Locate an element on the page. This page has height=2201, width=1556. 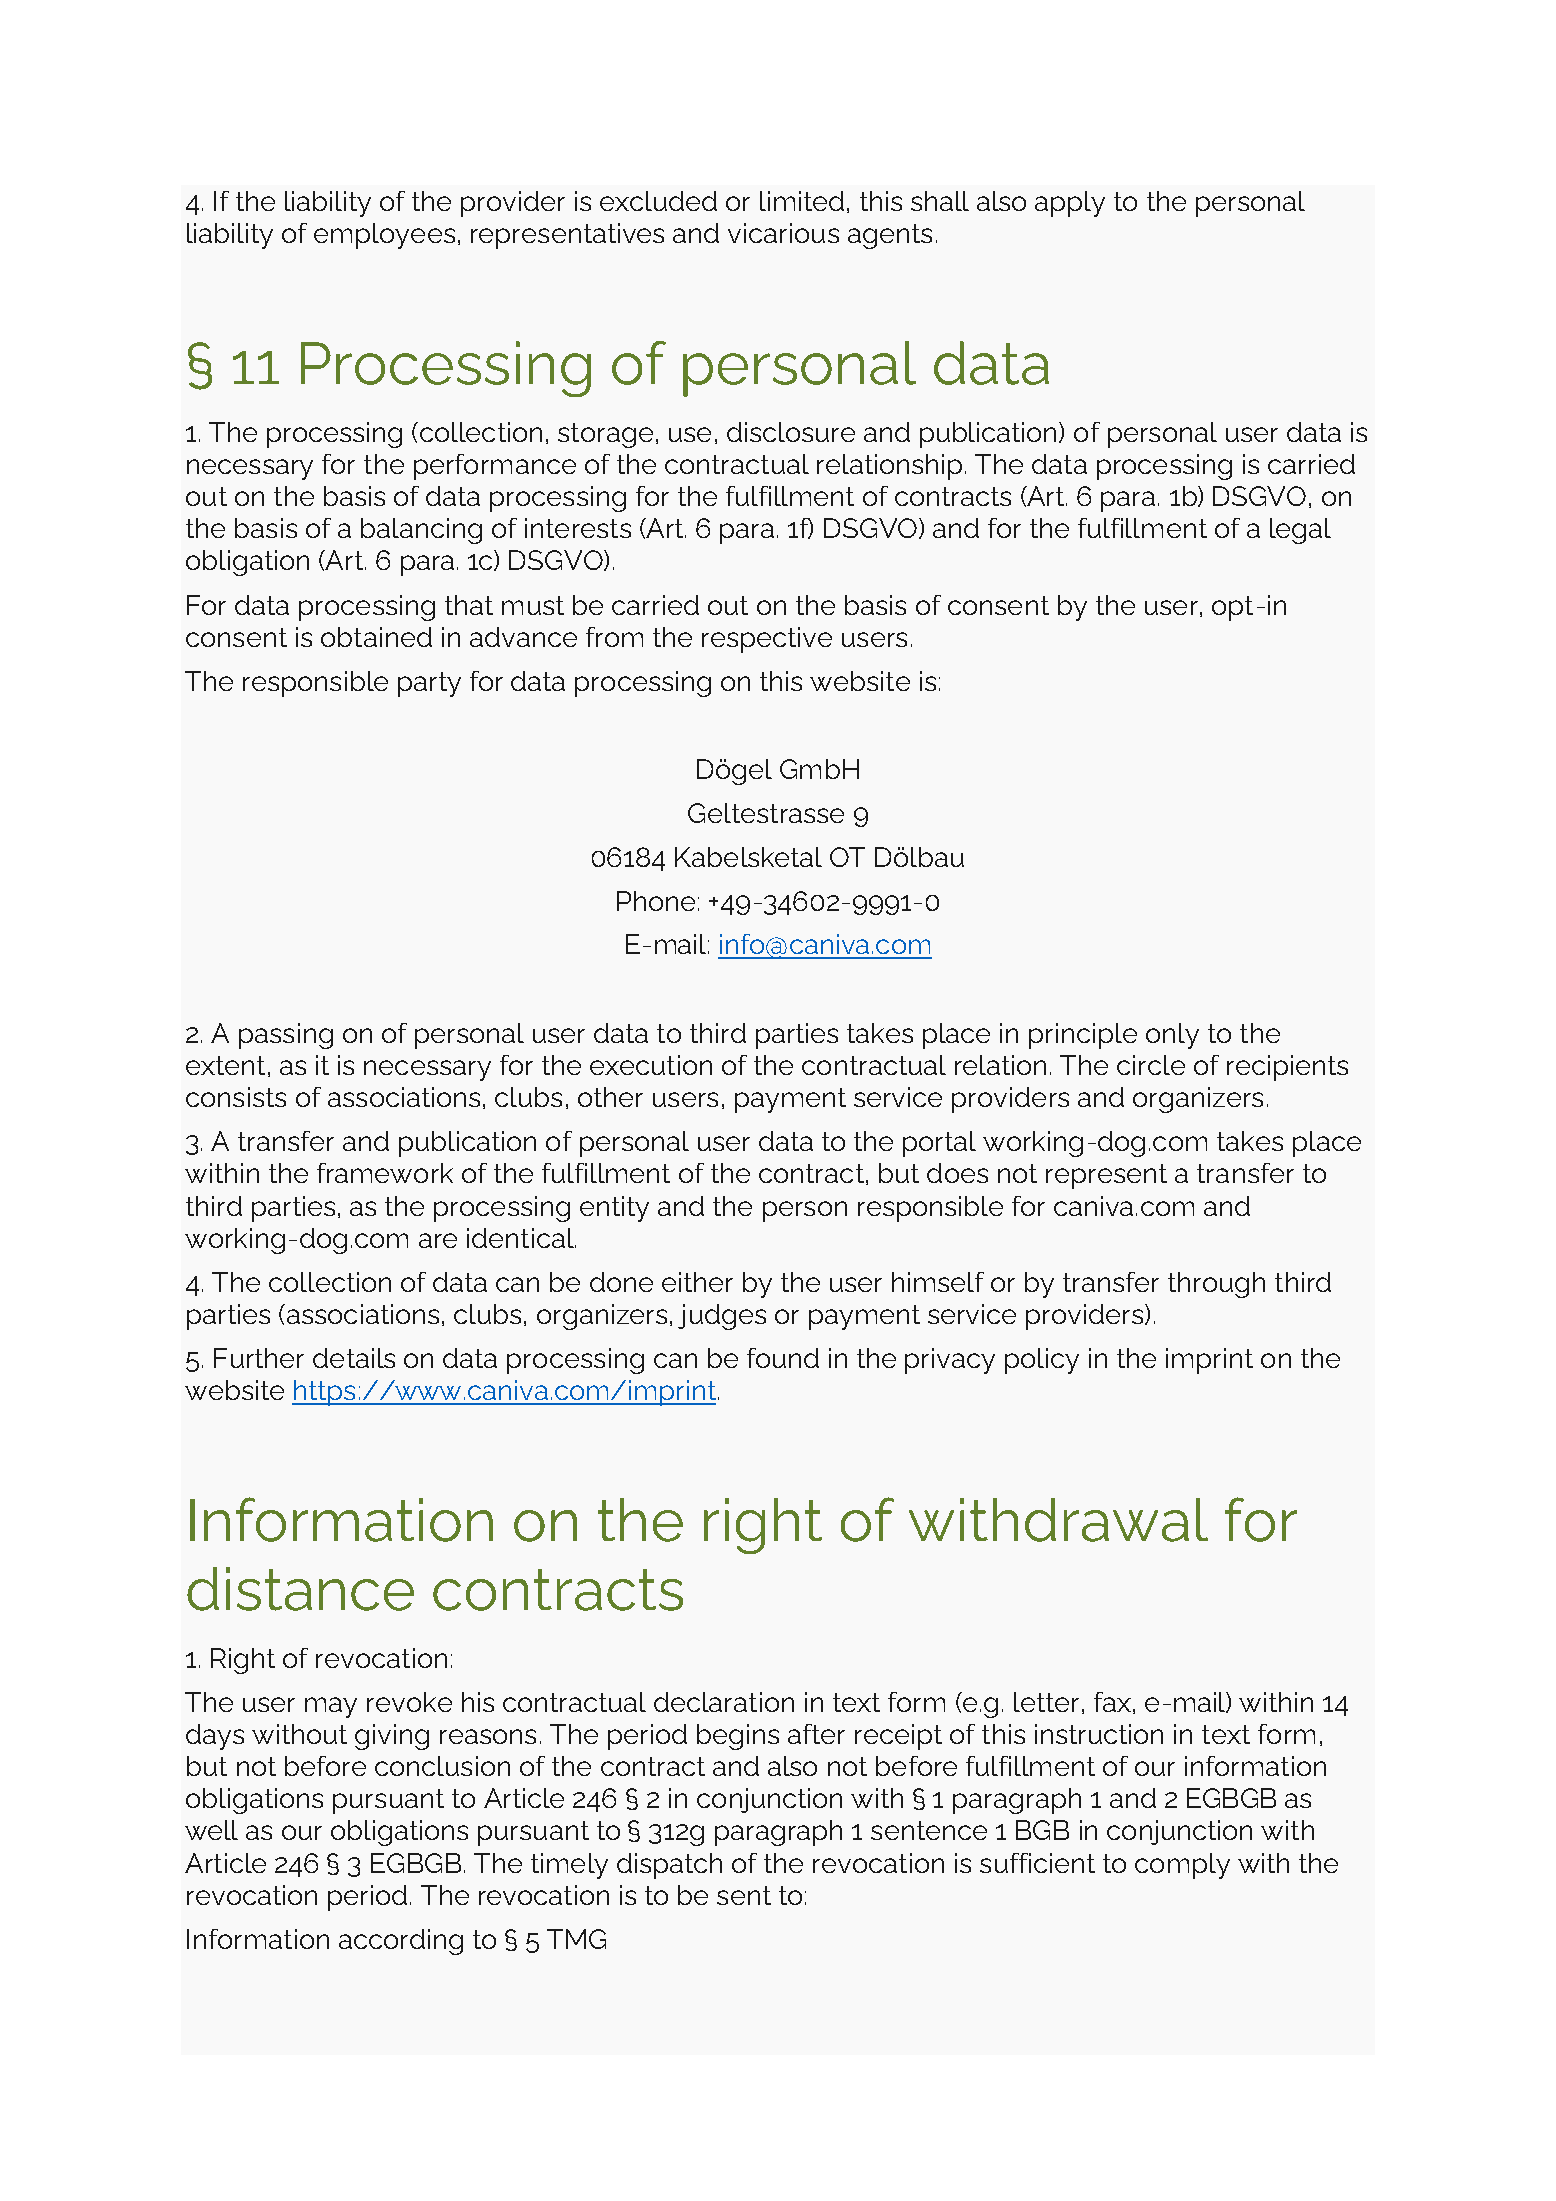
comply is located at coordinates (1182, 1866).
